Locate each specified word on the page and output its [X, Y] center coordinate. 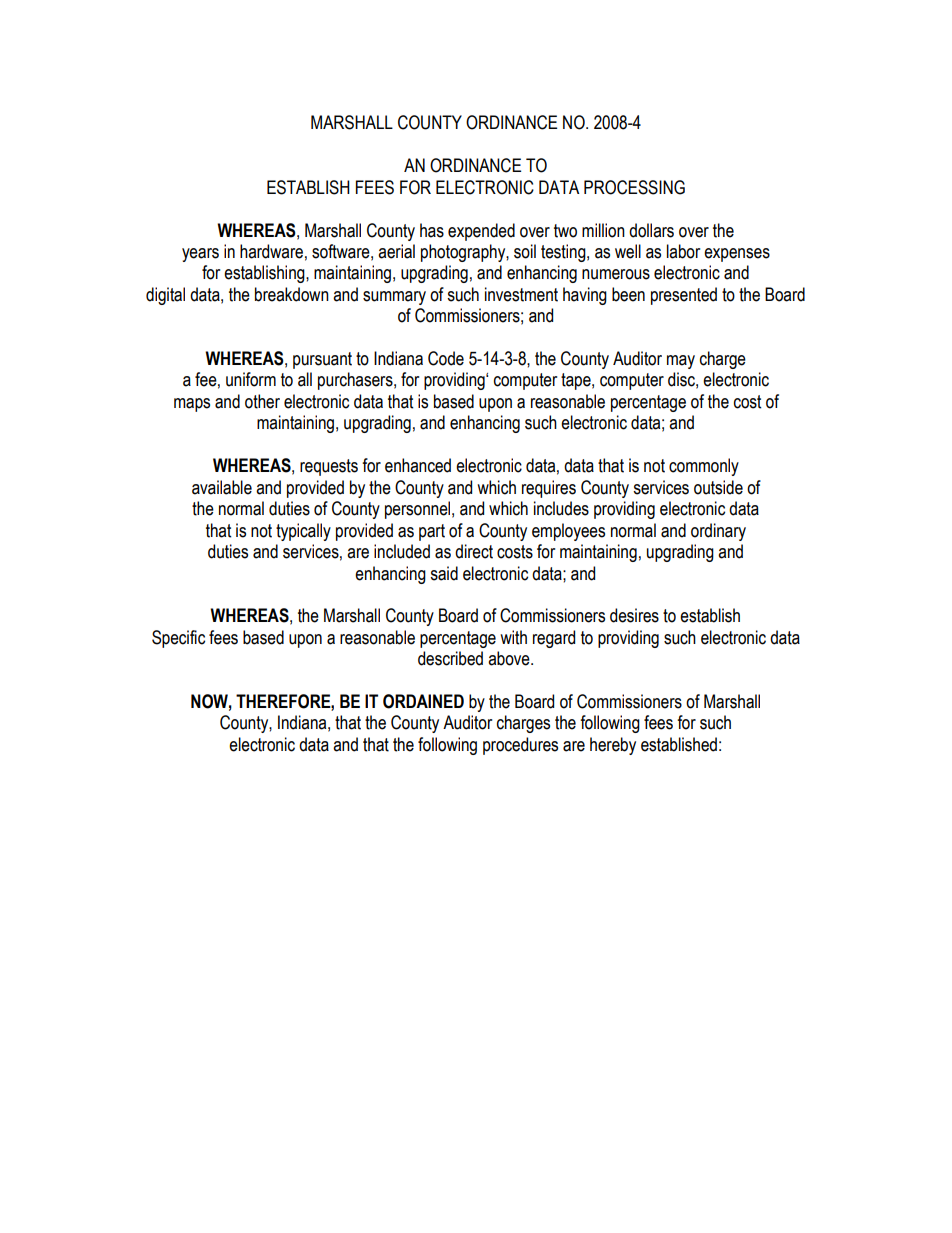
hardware [271, 251]
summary [394, 298]
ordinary [718, 532]
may [681, 362]
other [262, 401]
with [513, 637]
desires [634, 615]
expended [481, 232]
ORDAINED [423, 701]
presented [684, 296]
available [222, 487]
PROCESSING [634, 187]
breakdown [292, 294]
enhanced [418, 465]
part [432, 532]
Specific [178, 639]
